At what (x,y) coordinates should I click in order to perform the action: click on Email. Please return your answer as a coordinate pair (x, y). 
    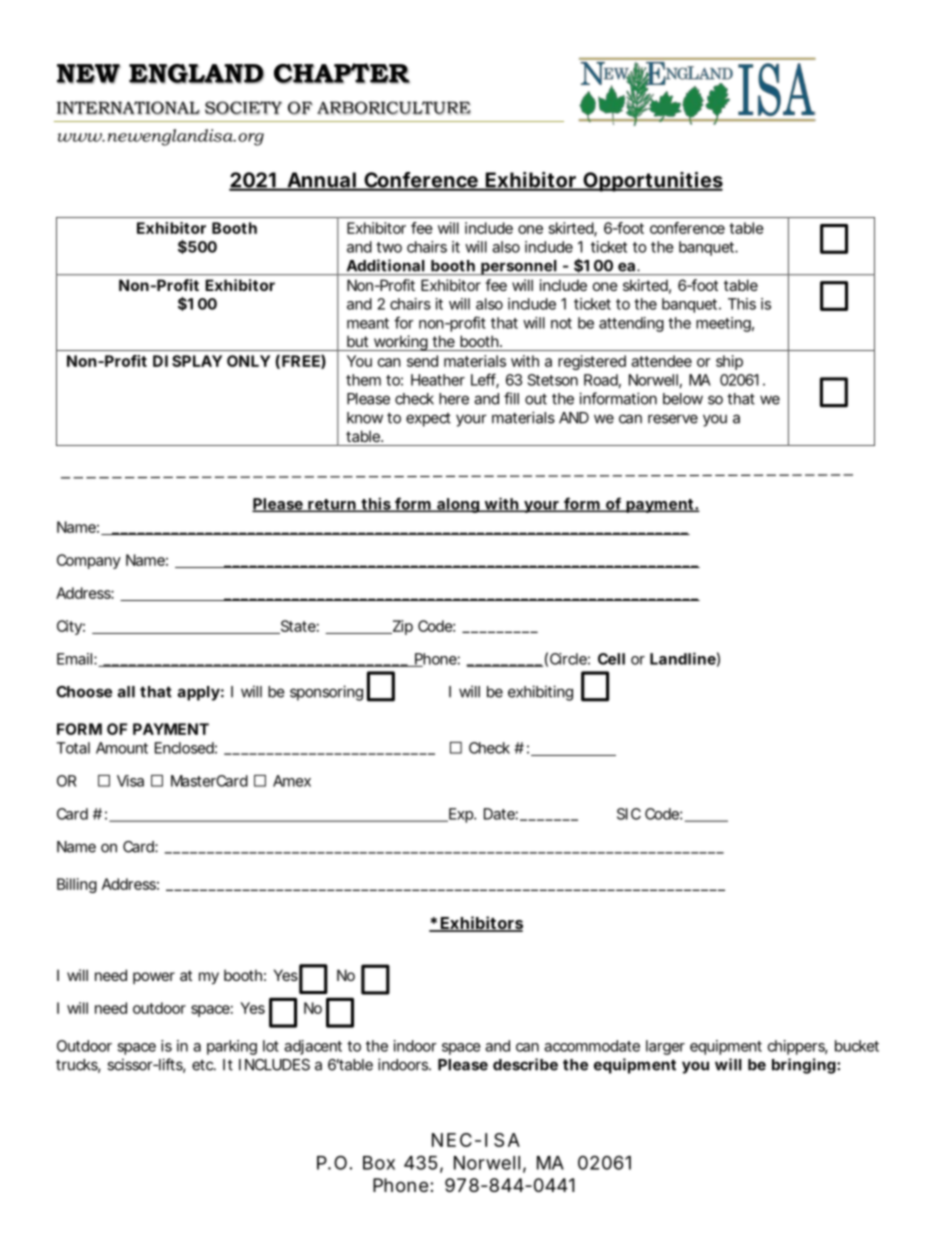
    Looking at the image, I should click on (76, 659).
